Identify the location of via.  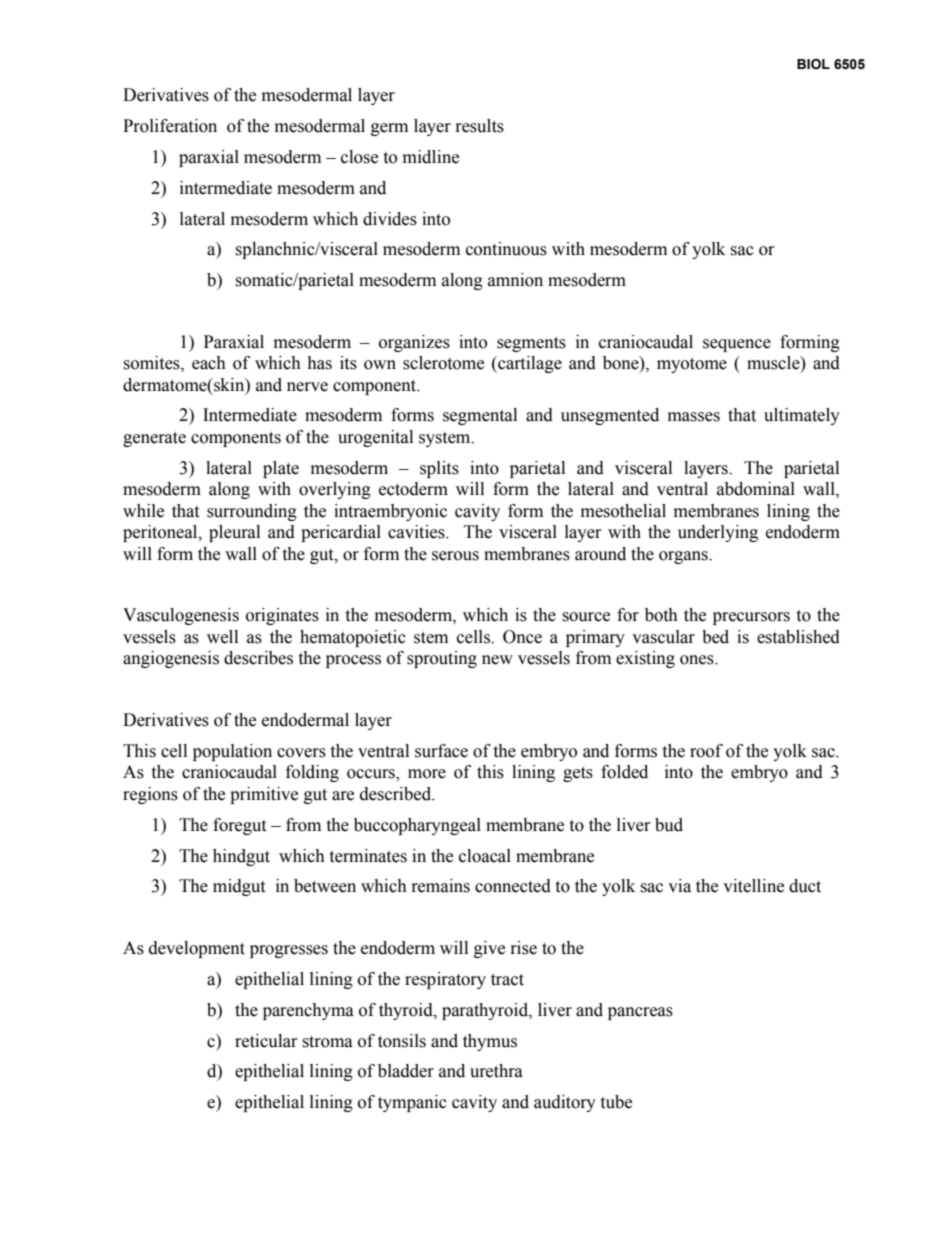
(679, 886).
